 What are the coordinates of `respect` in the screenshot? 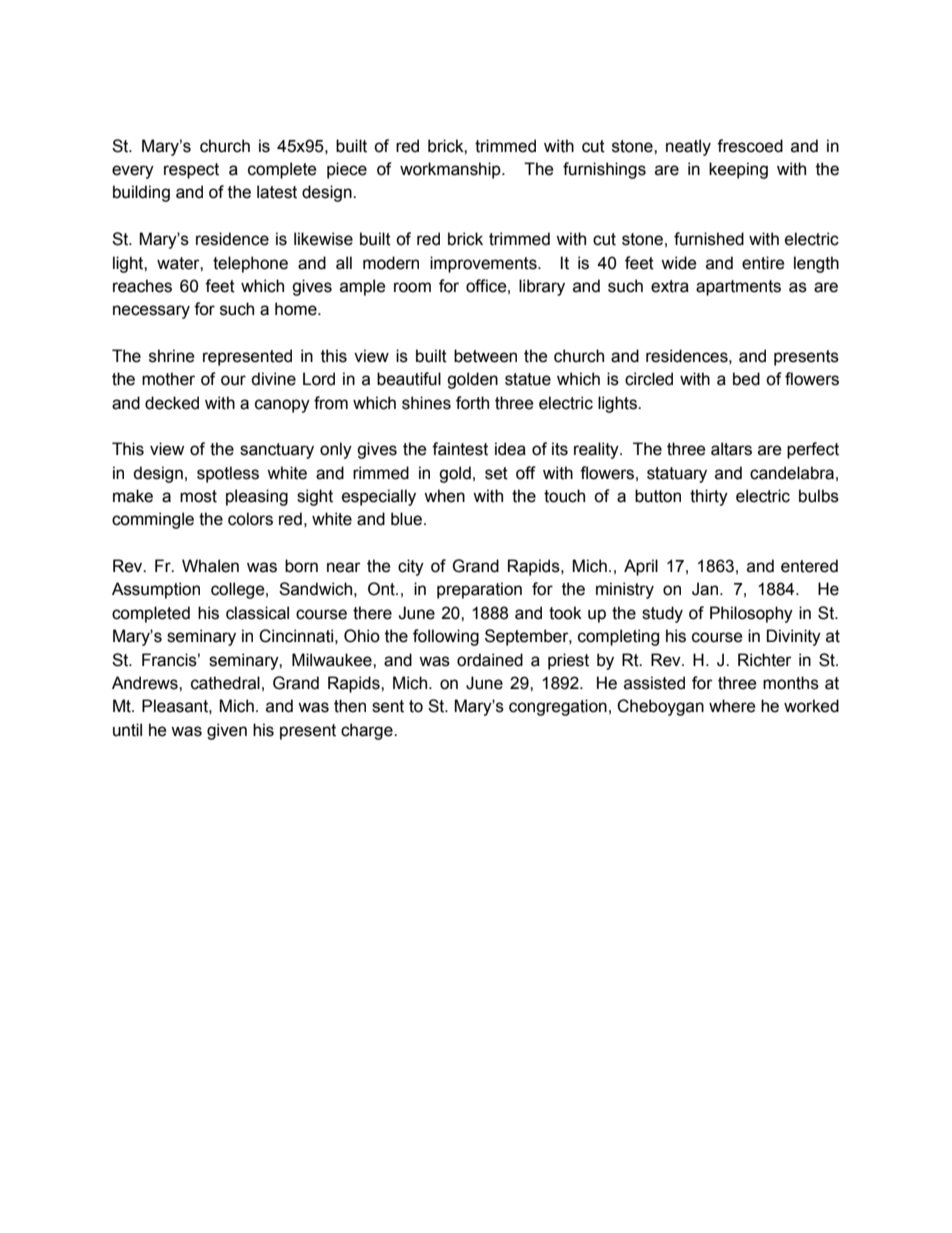 It's located at (191, 171).
